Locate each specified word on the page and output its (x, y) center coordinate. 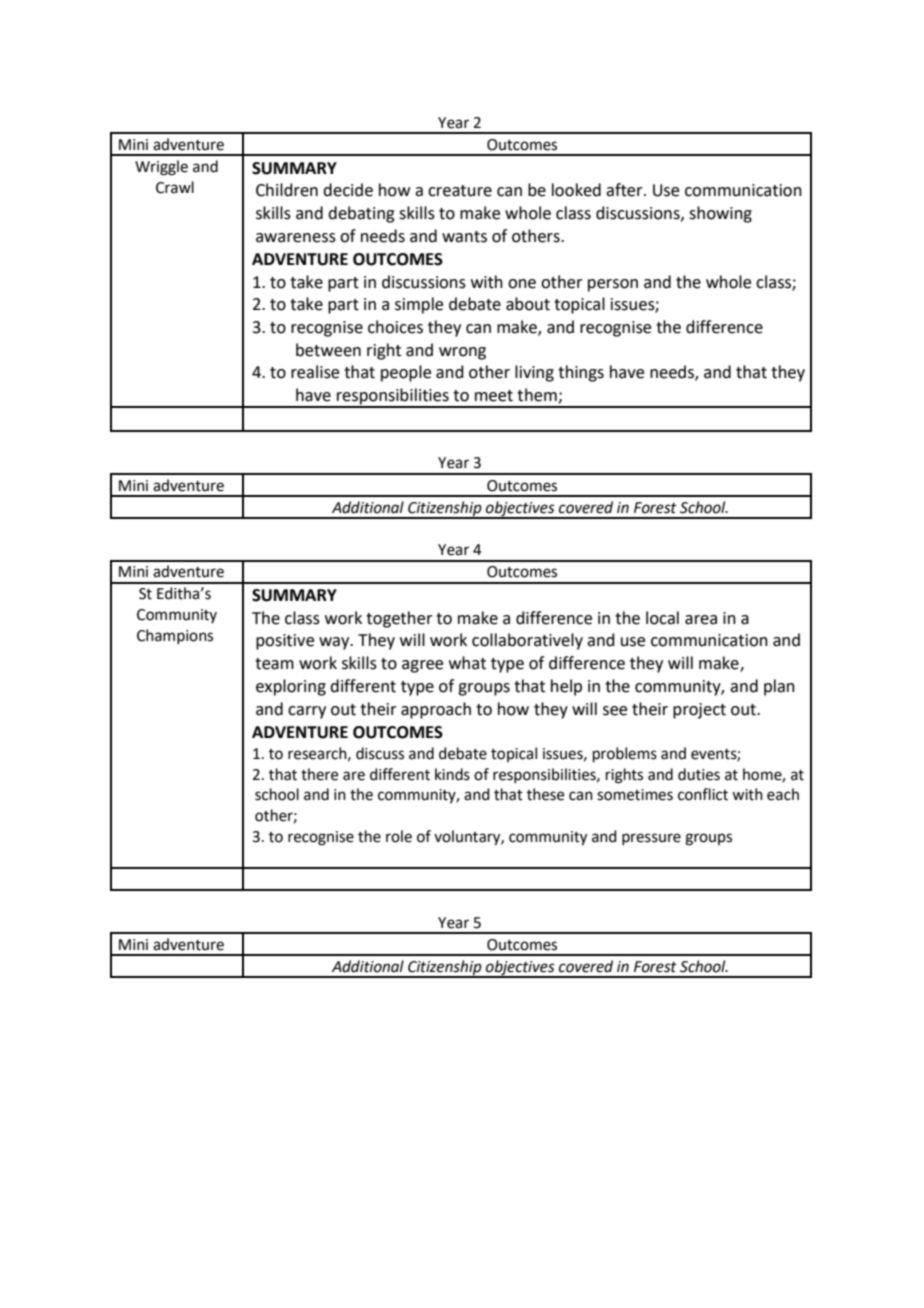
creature (460, 191)
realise (315, 372)
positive (285, 642)
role (399, 836)
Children (287, 190)
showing (720, 214)
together (399, 619)
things (581, 373)
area (701, 620)
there (319, 774)
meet (494, 396)
